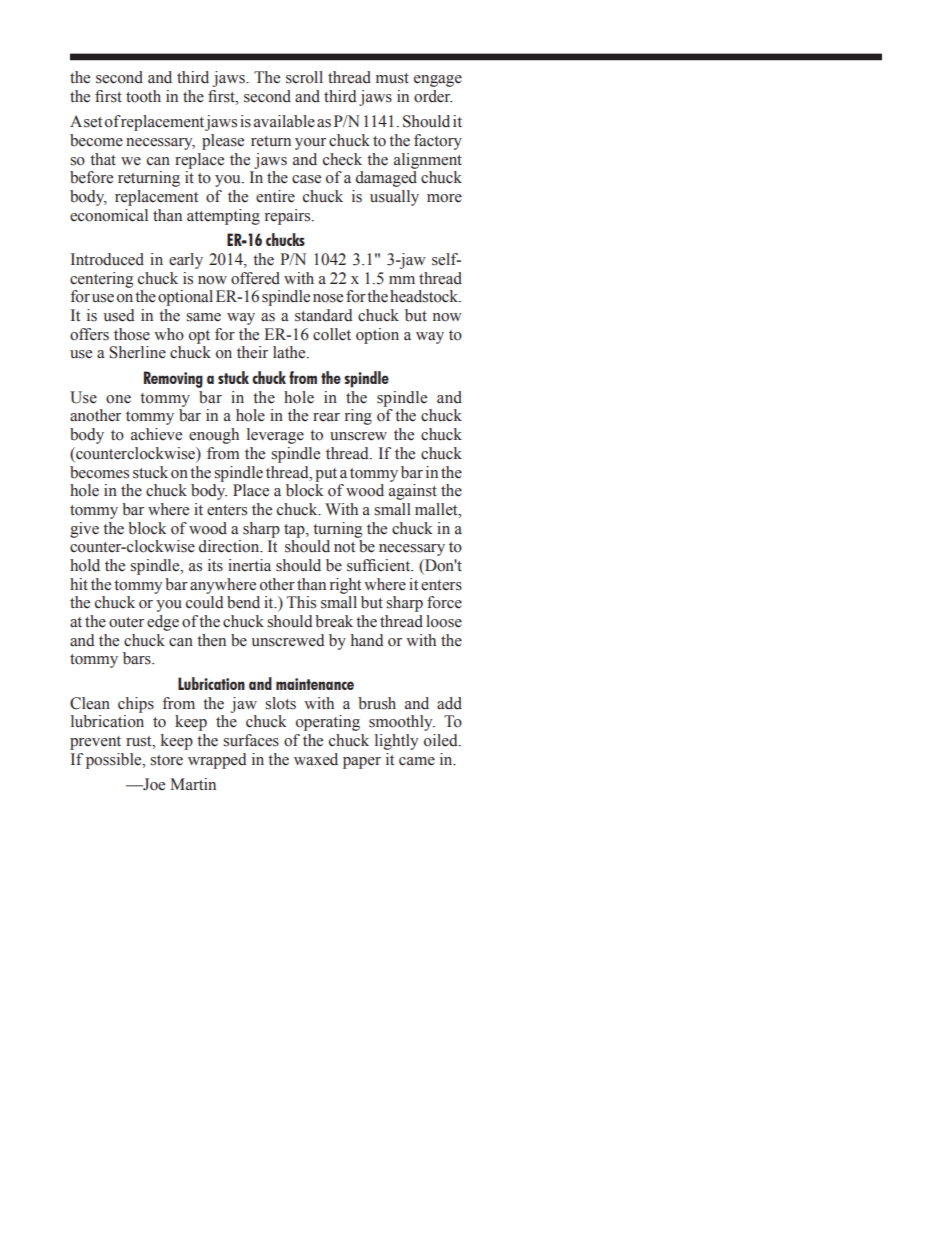  I want to click on tooth, so click(143, 96).
